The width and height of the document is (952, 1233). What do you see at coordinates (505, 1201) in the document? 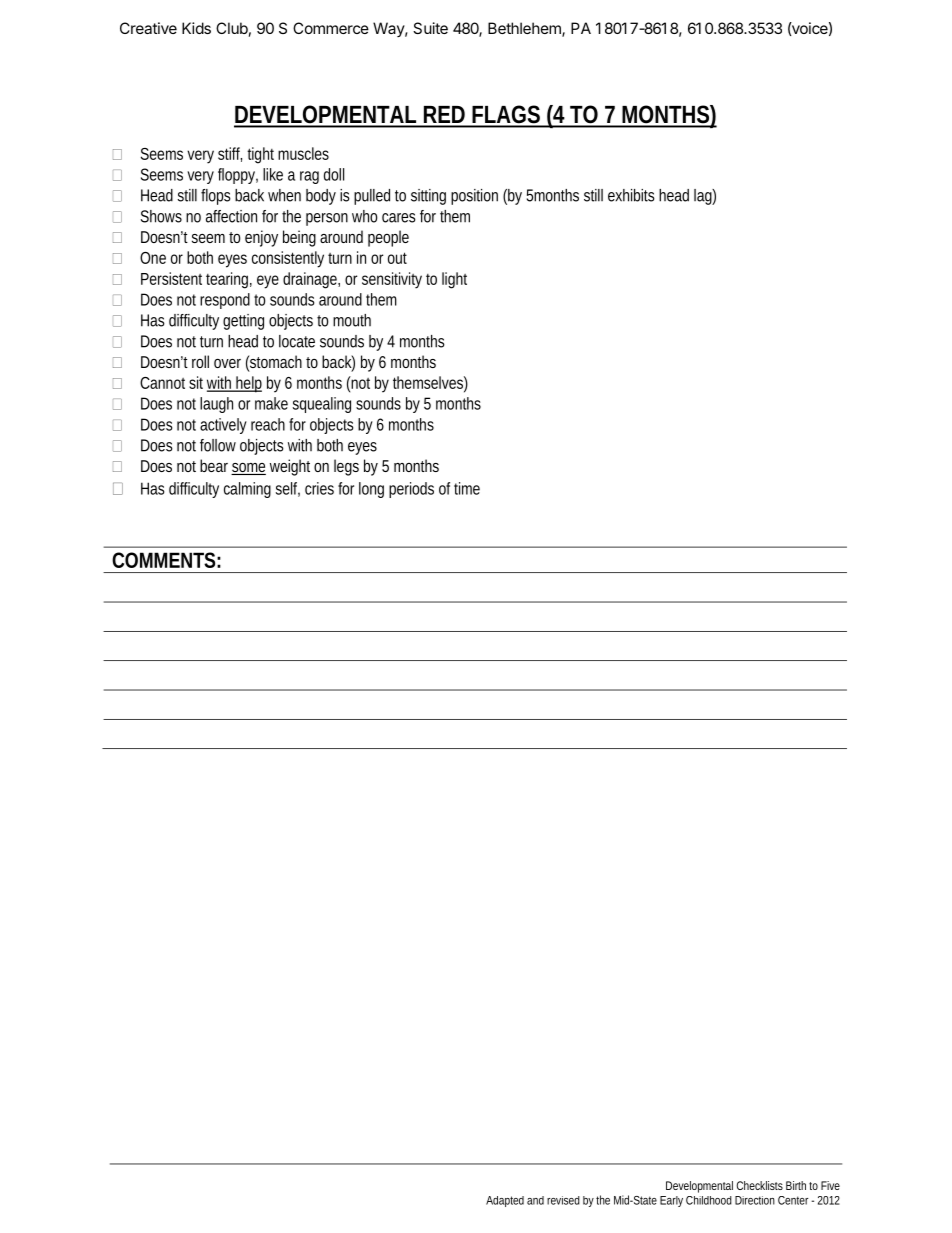
I see `Adapted` at bounding box center [505, 1201].
